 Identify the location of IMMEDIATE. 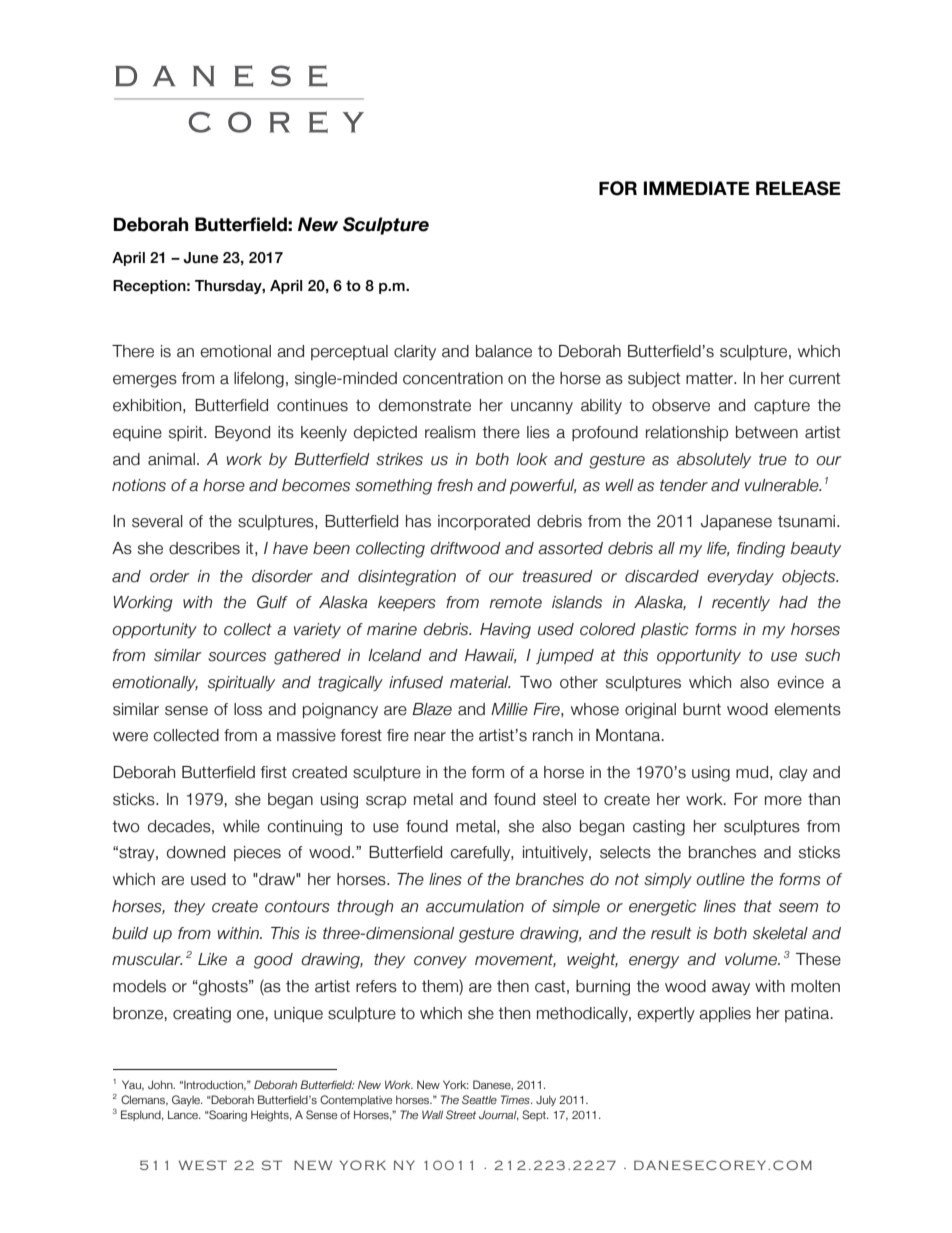
(697, 188).
